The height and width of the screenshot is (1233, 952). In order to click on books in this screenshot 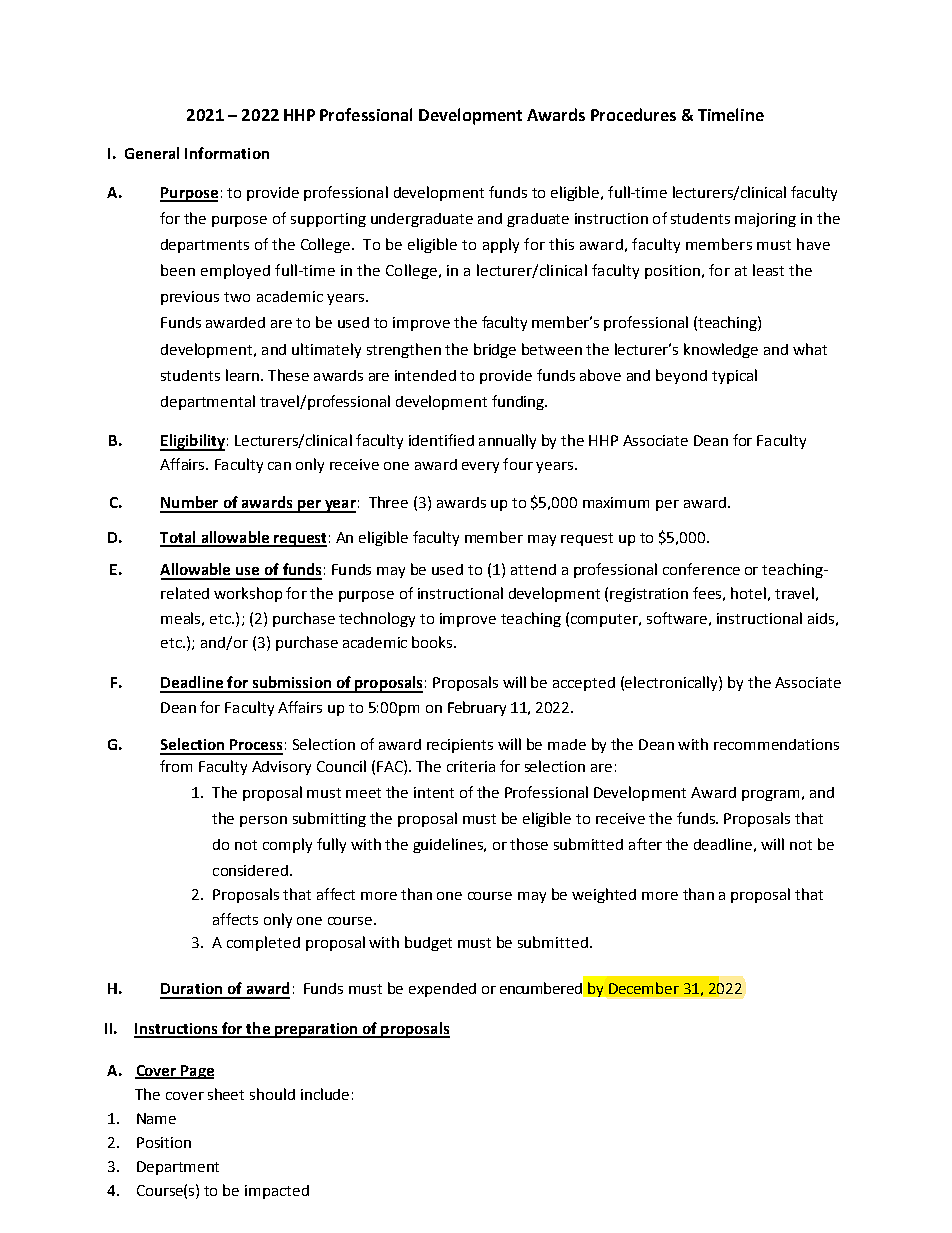, I will do `click(432, 642)`.
